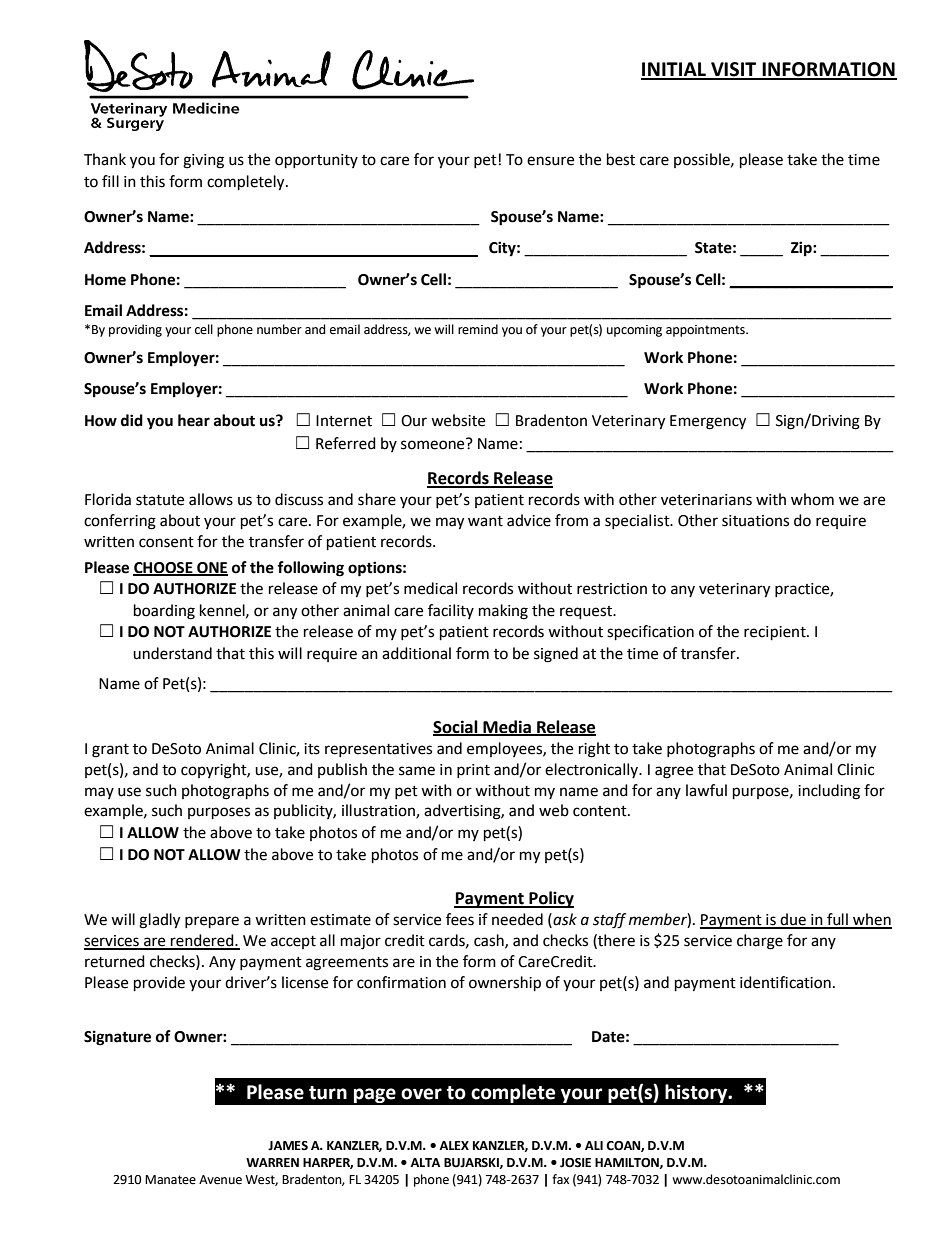 This image has height=1233, width=952. I want to click on best, so click(621, 159).
